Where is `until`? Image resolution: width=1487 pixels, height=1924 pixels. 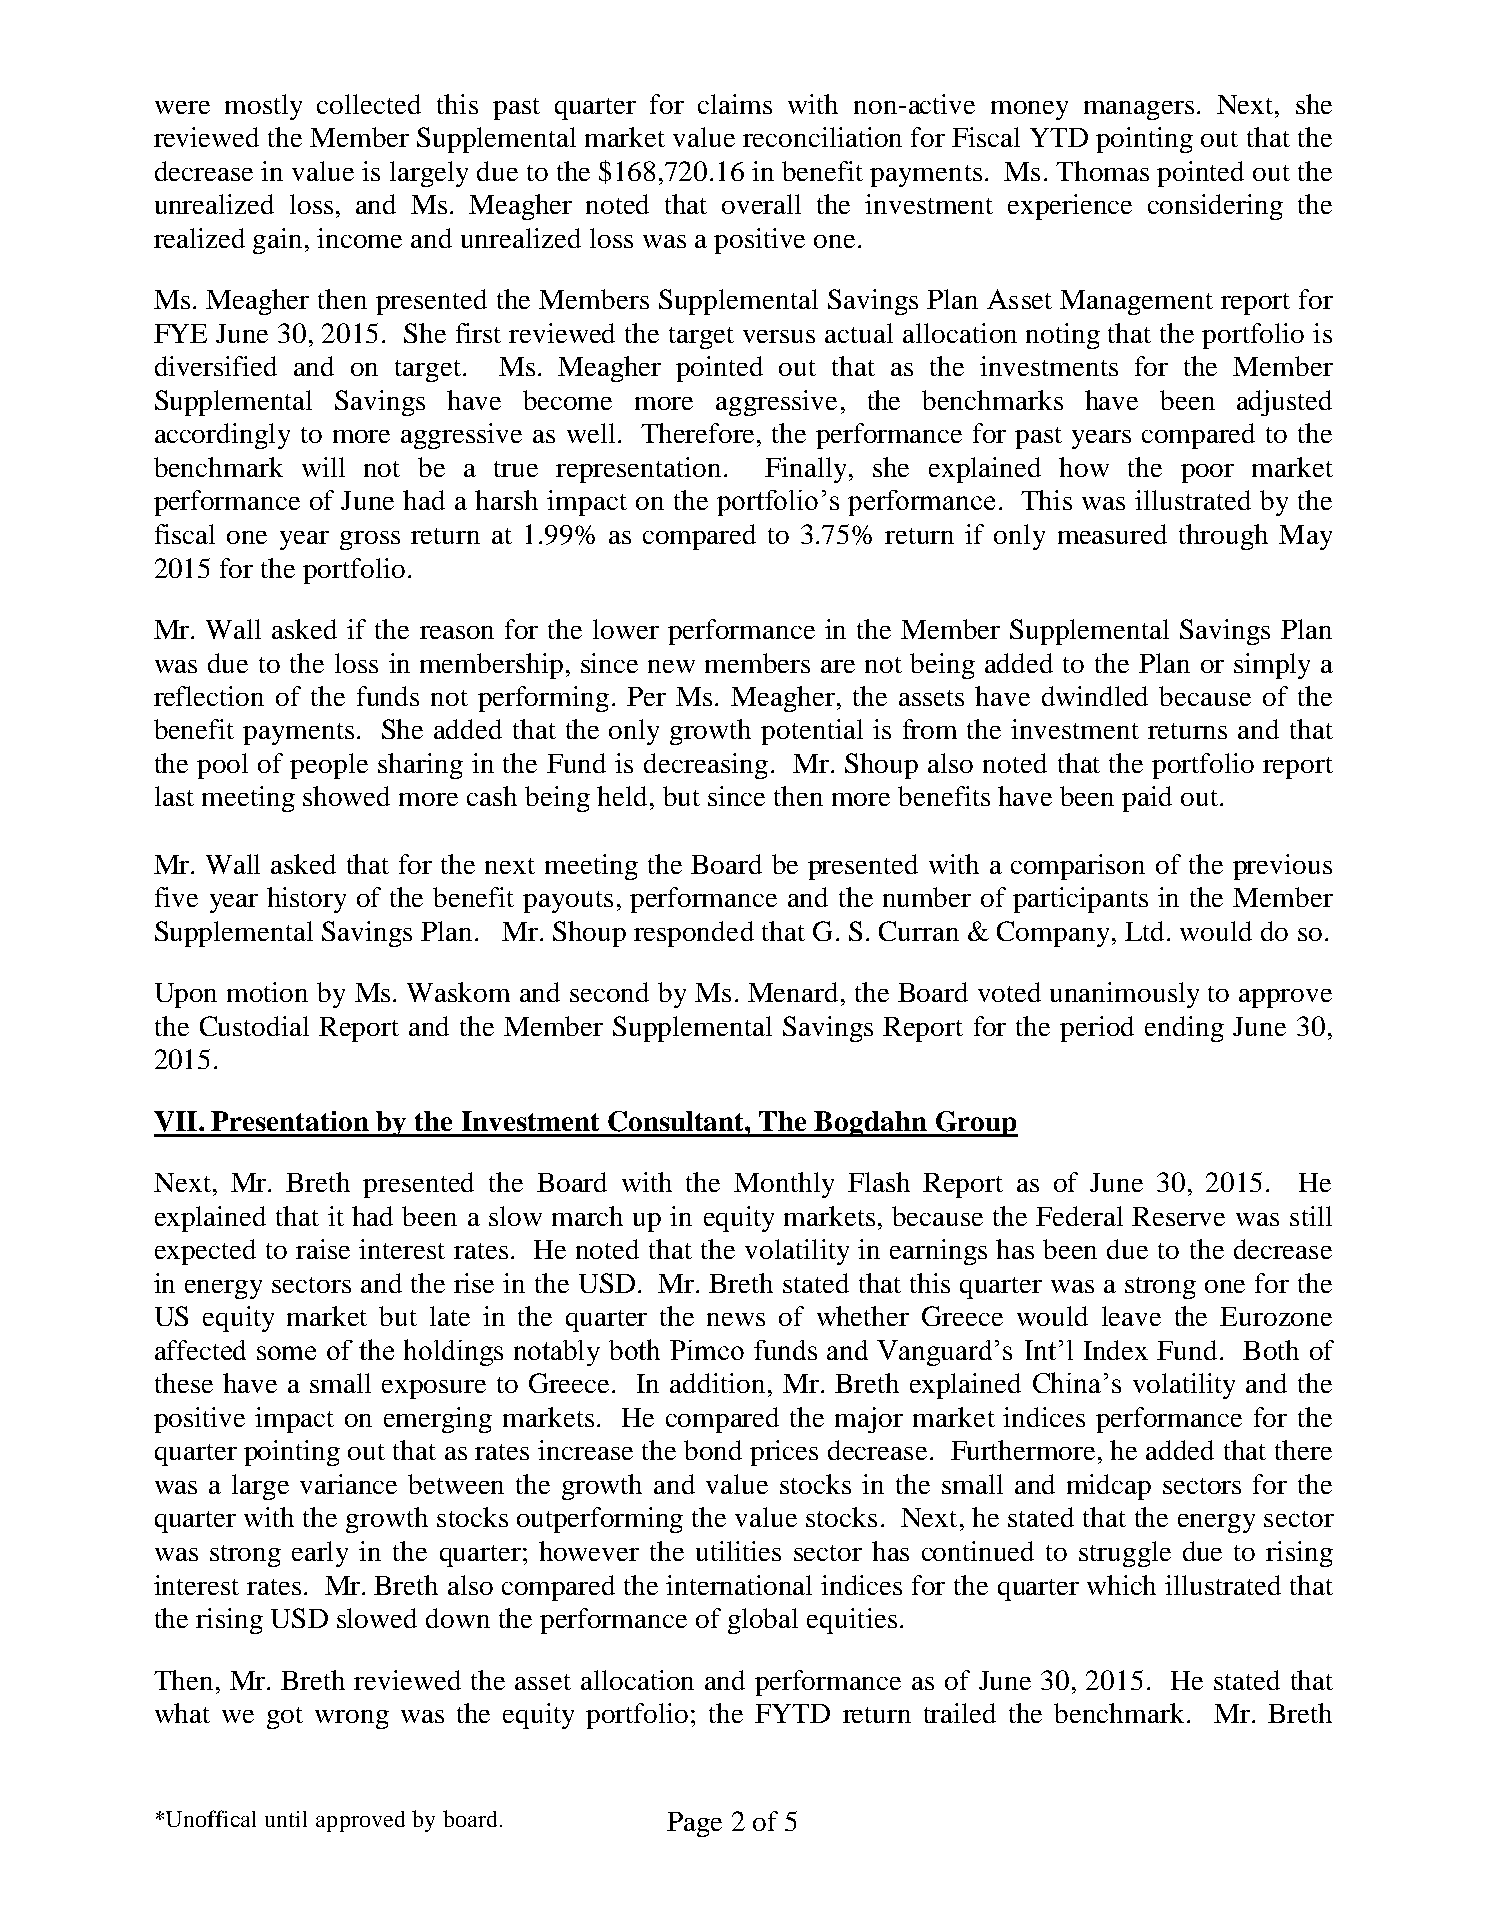 until is located at coordinates (286, 1819).
